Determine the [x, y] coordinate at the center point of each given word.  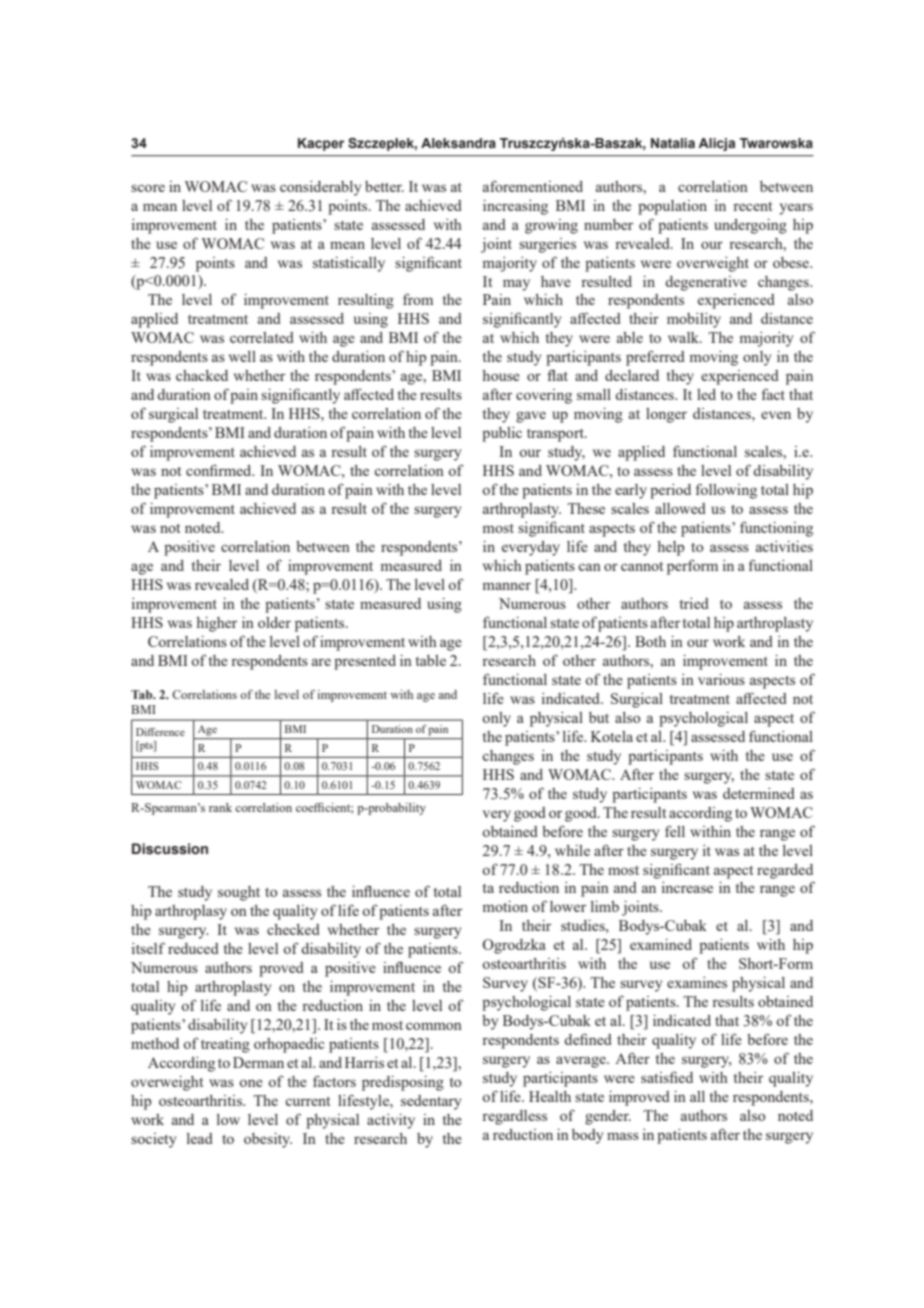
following [726, 491]
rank [220, 807]
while [572, 850]
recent [752, 206]
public [502, 434]
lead [200, 1138]
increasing [515, 207]
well [242, 356]
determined [759, 793]
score [148, 188]
